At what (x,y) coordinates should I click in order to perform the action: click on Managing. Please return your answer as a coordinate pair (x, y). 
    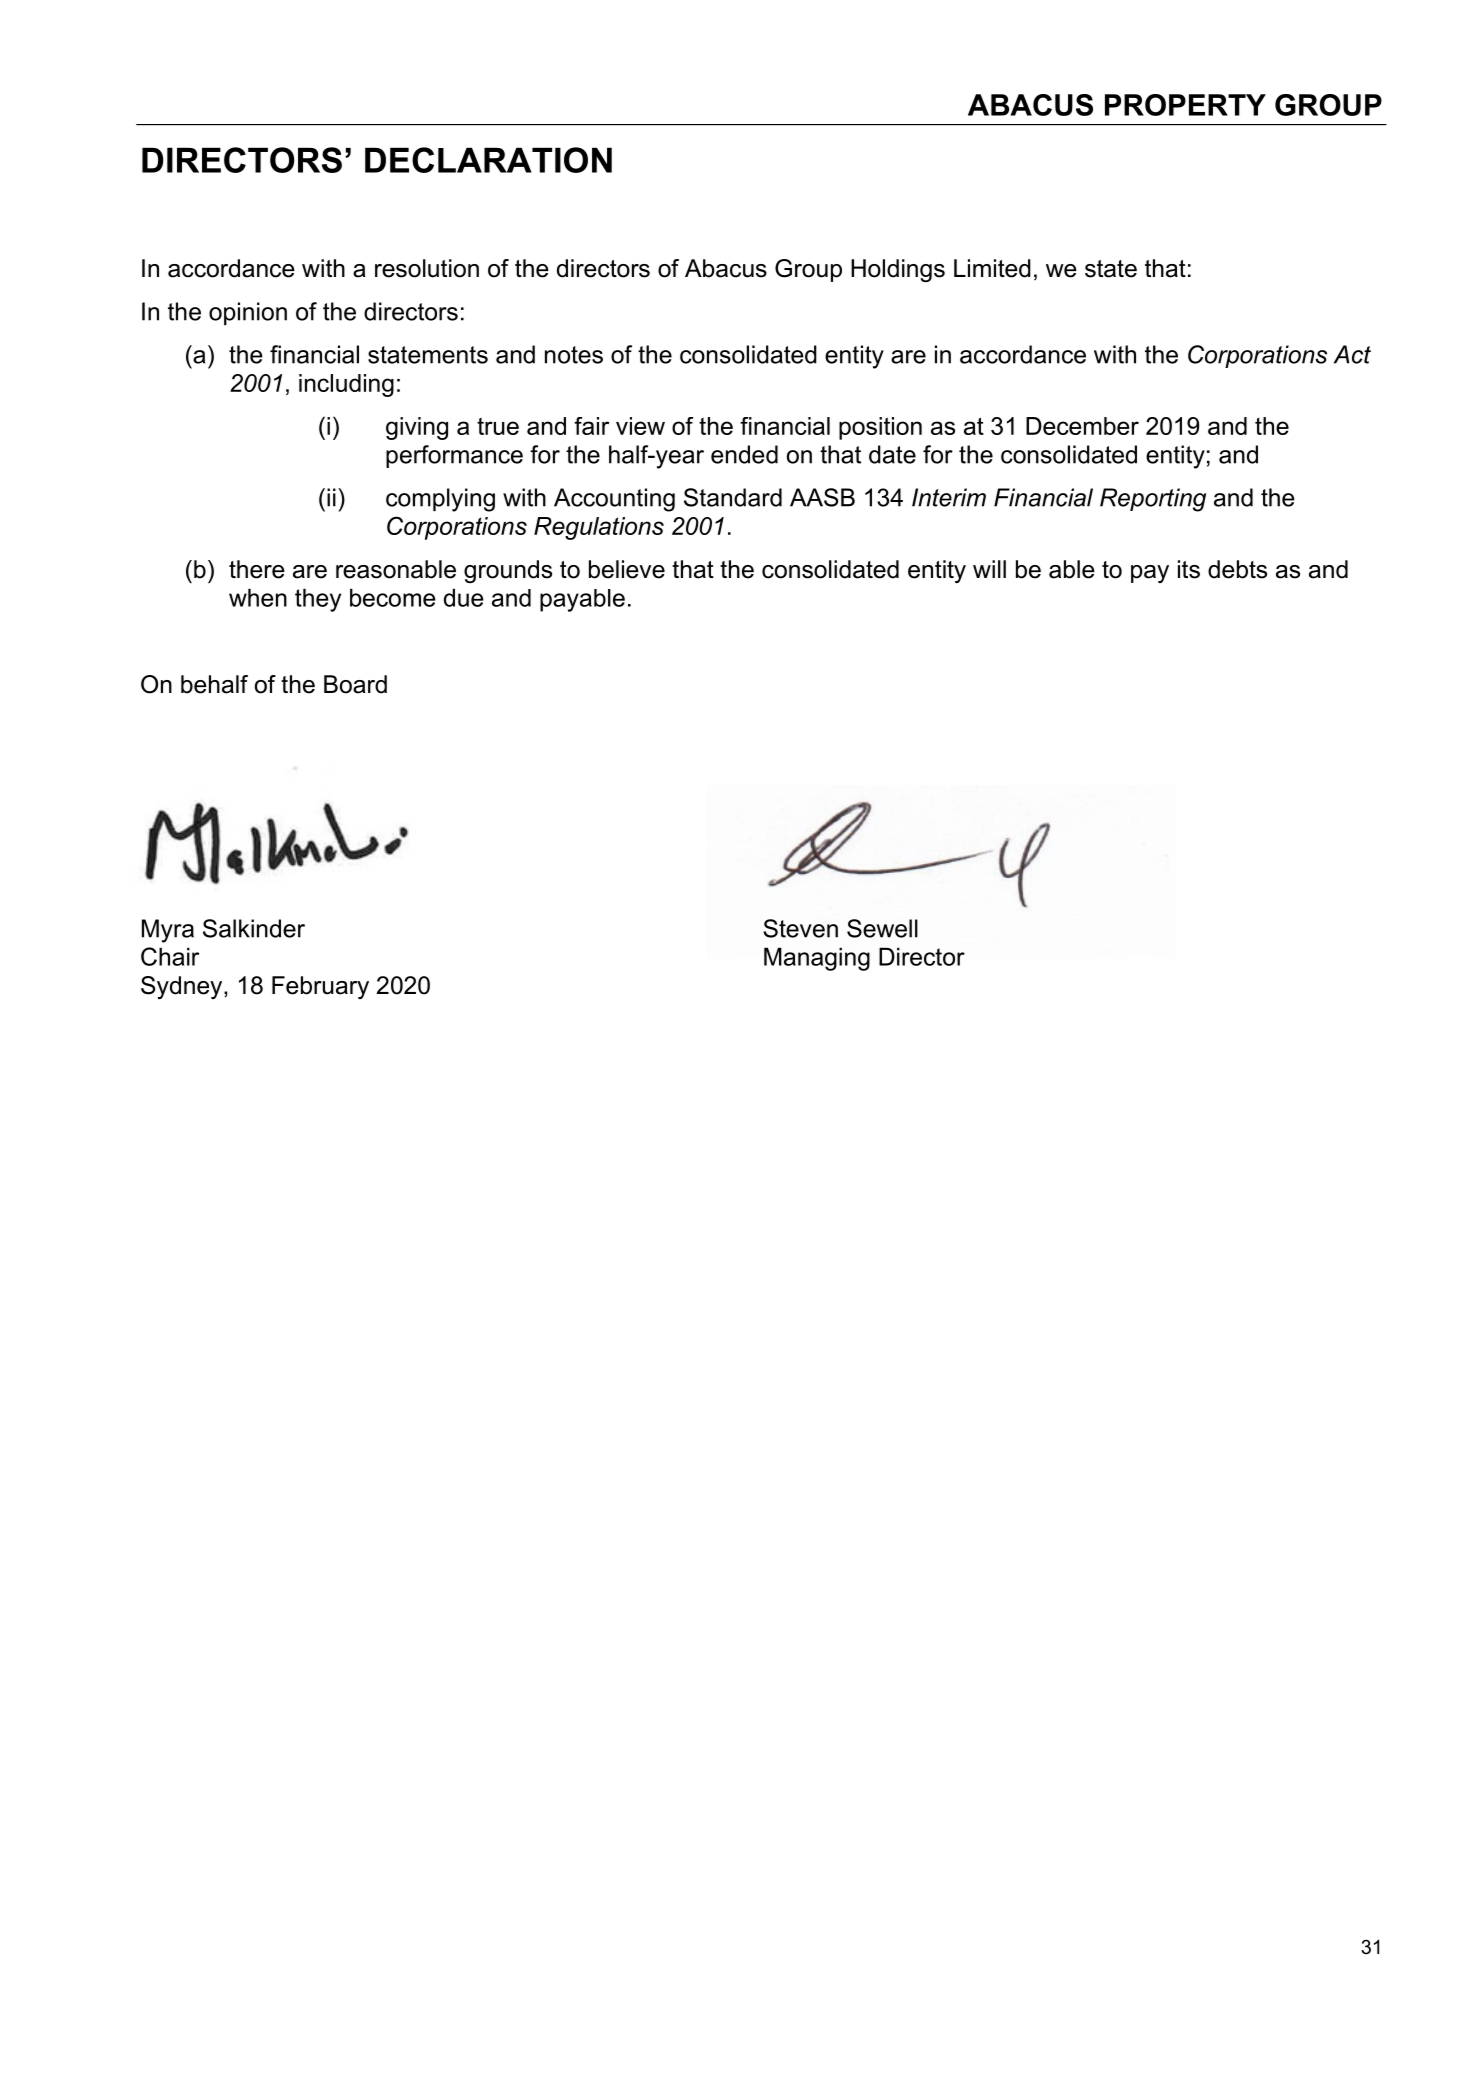
    Looking at the image, I should click on (817, 959).
